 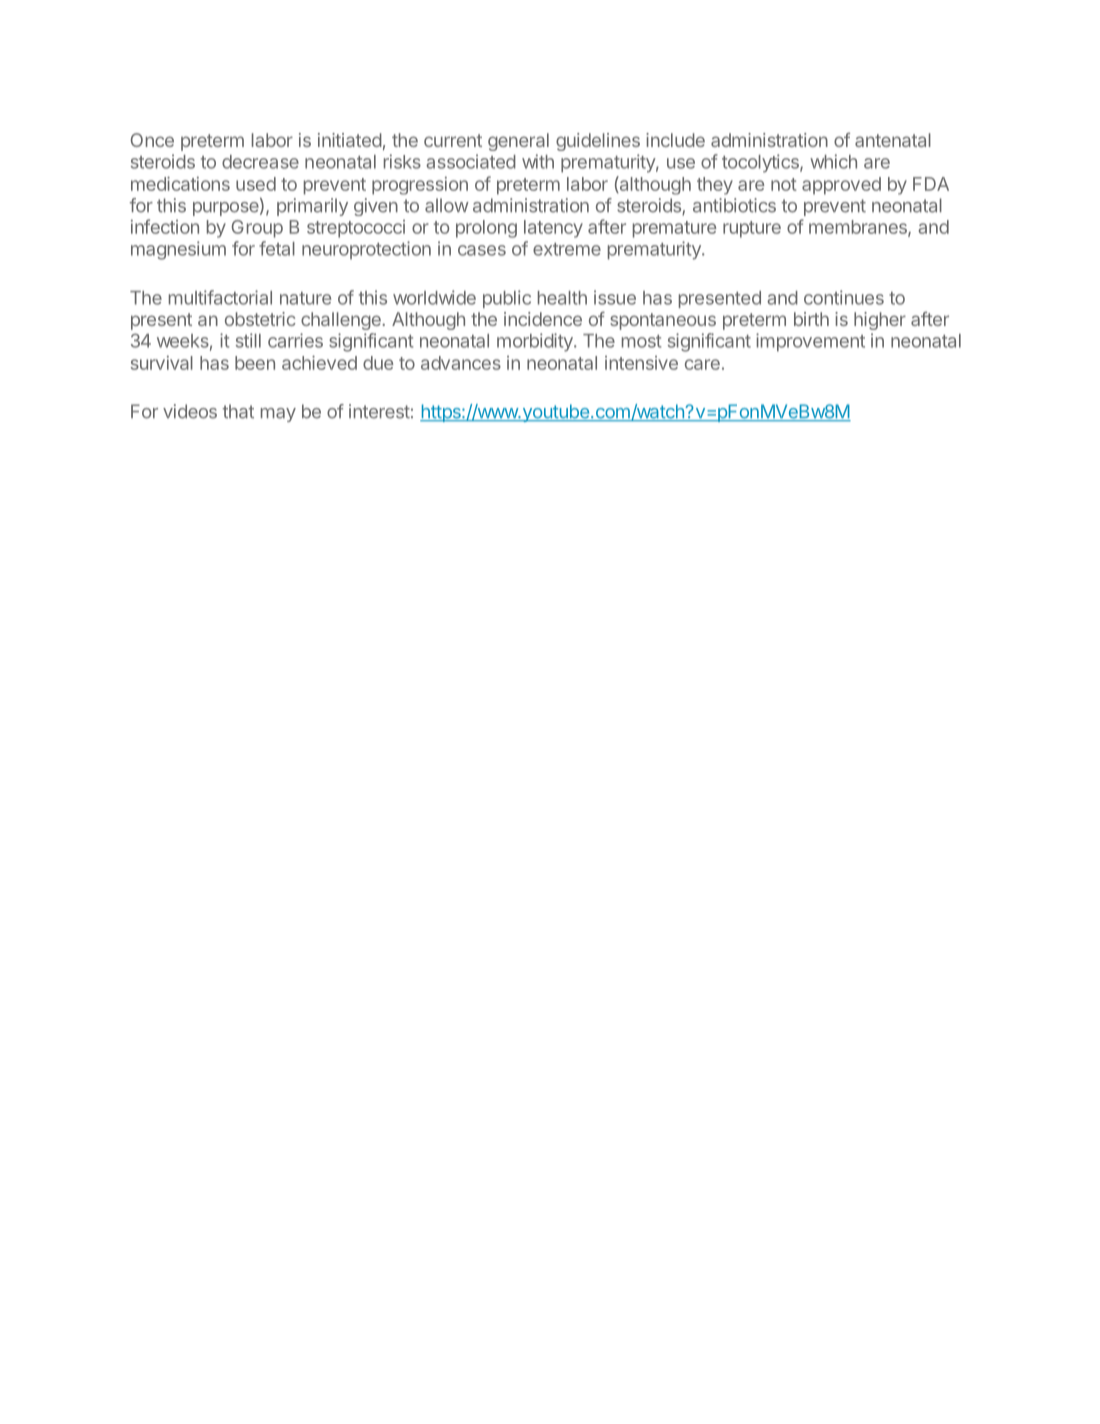 What do you see at coordinates (379, 411) in the screenshot?
I see `interest` at bounding box center [379, 411].
